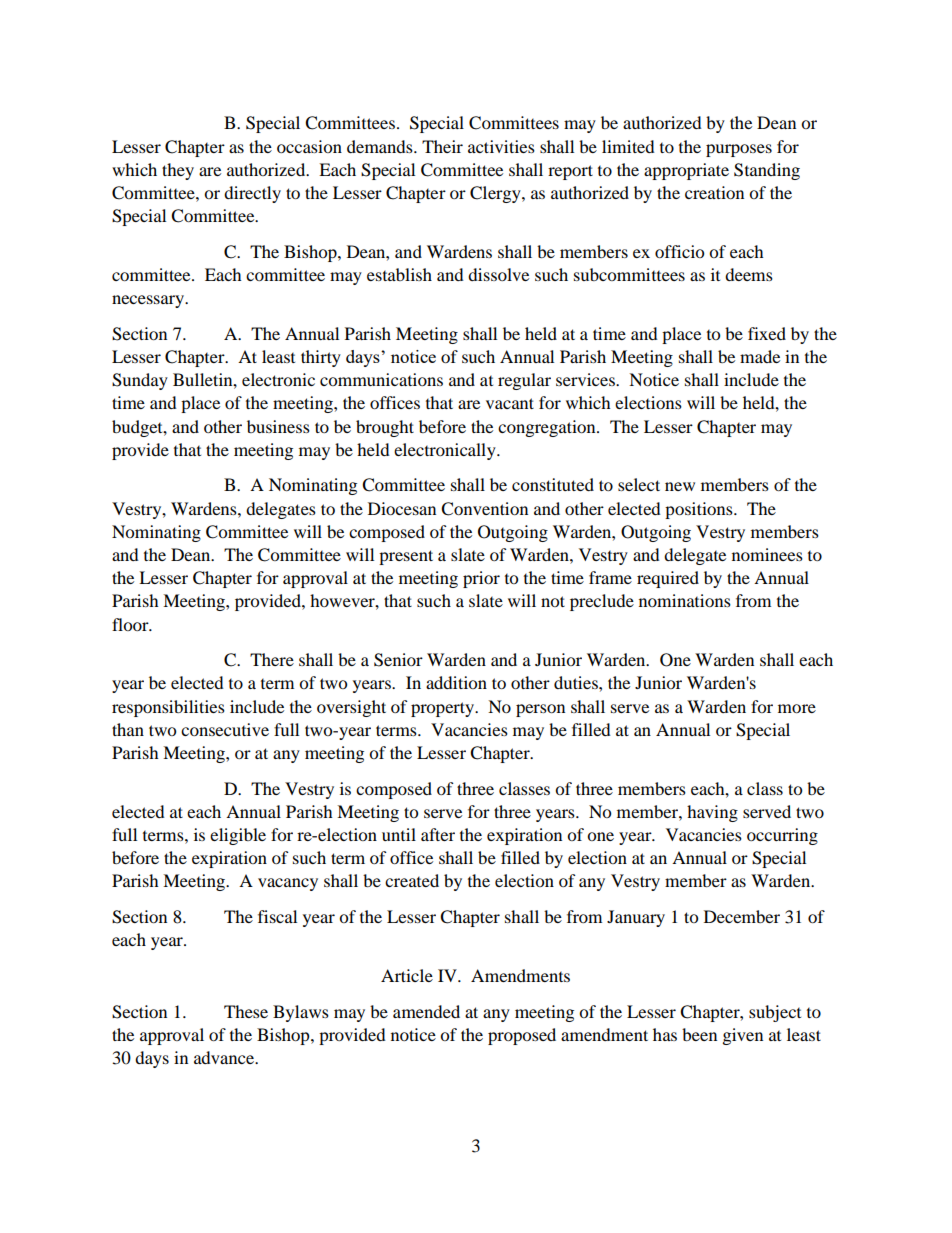 This image has height=1233, width=952. I want to click on nominations, so click(685, 600).
